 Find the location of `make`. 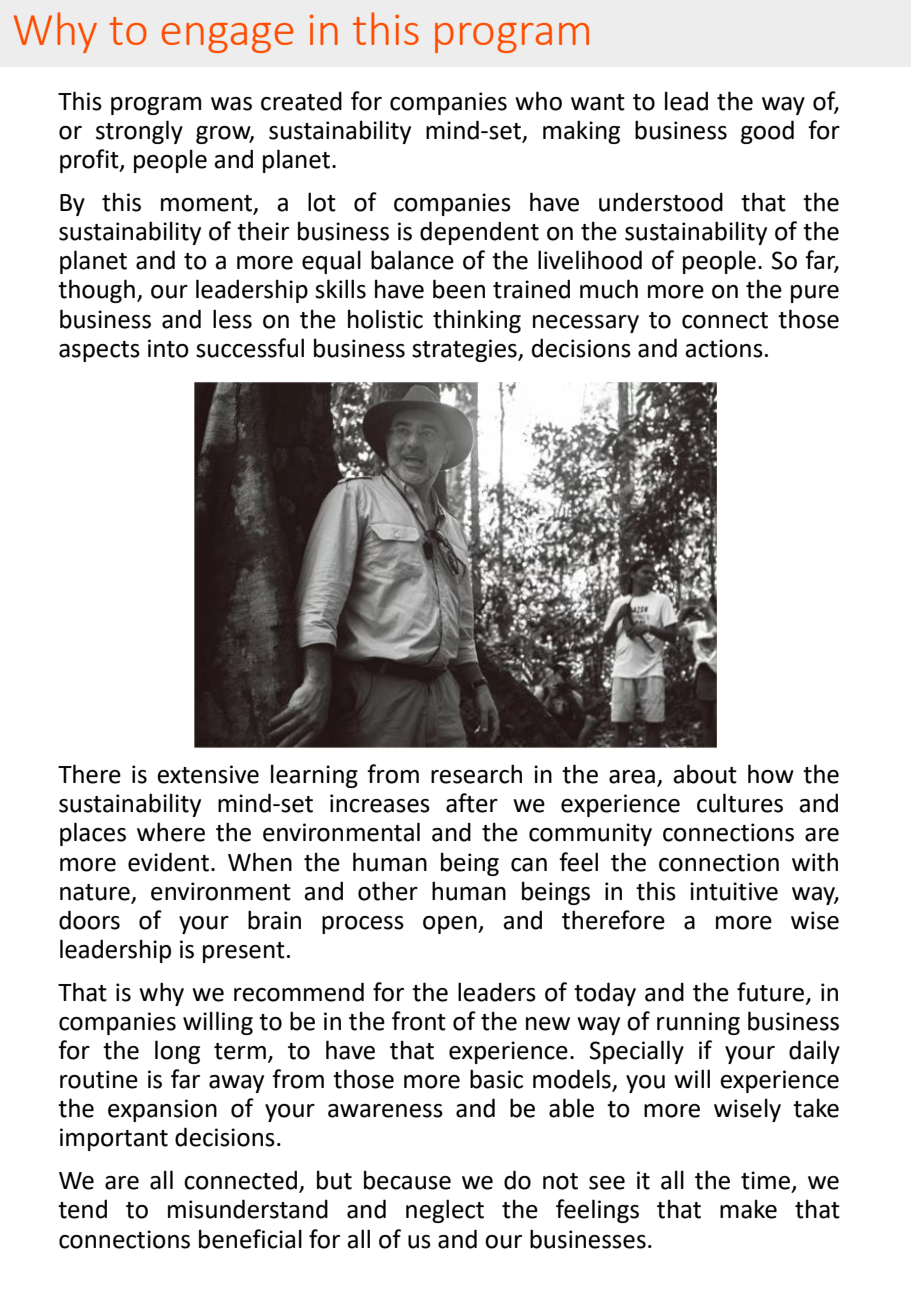

make is located at coordinates (748, 1209).
